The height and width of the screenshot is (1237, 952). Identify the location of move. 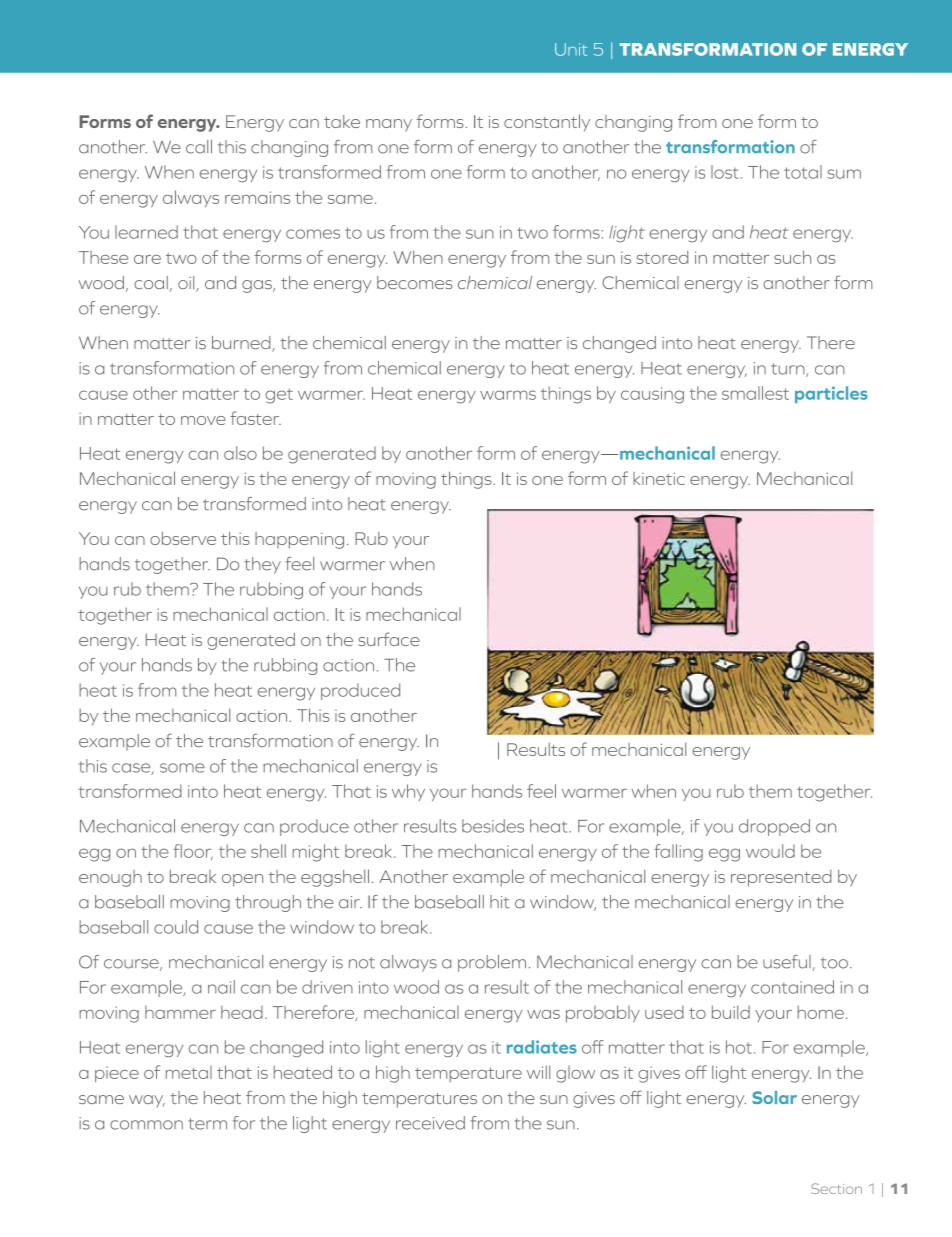
(203, 420).
